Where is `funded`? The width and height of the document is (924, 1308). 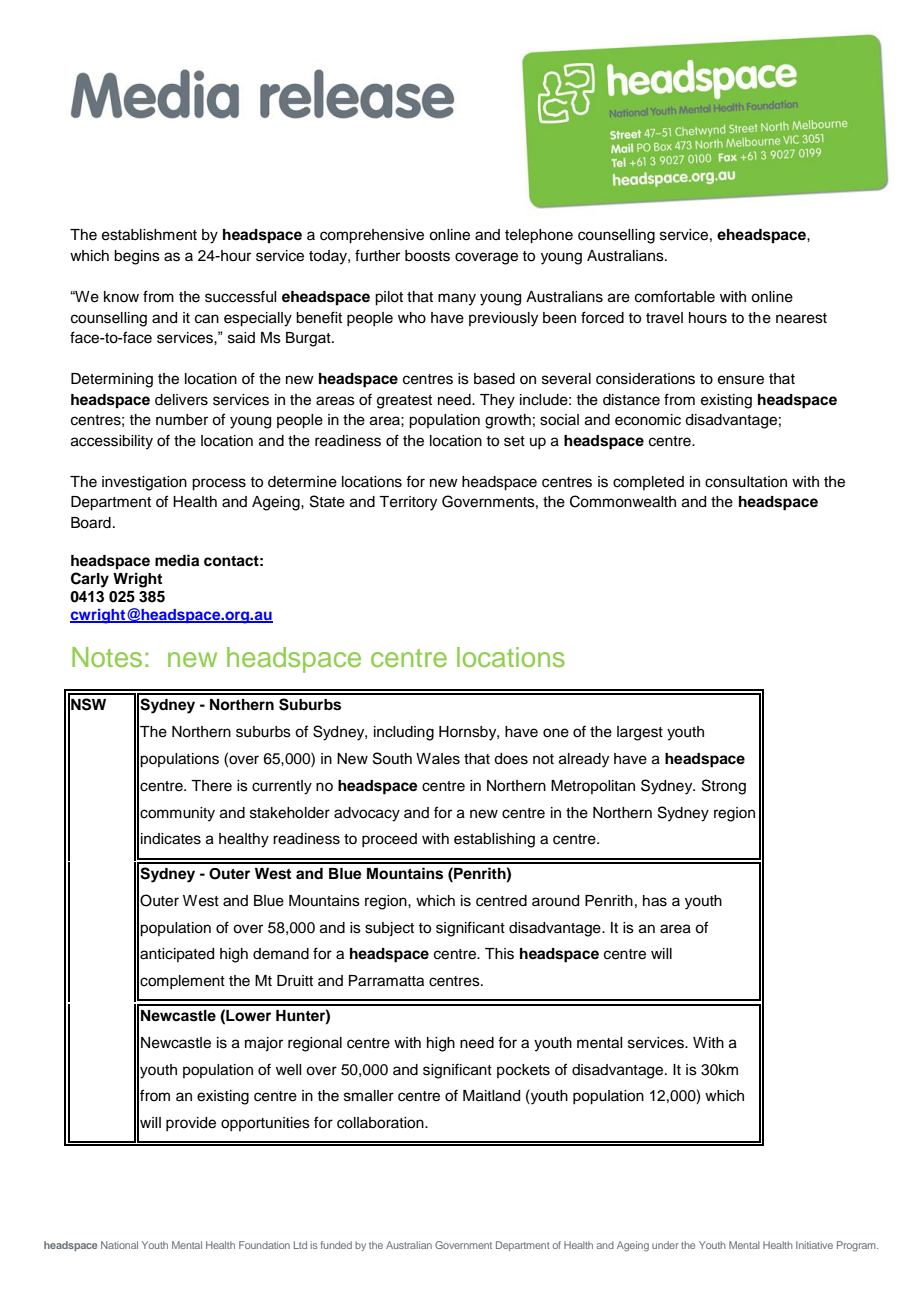 funded is located at coordinates (336, 1245).
